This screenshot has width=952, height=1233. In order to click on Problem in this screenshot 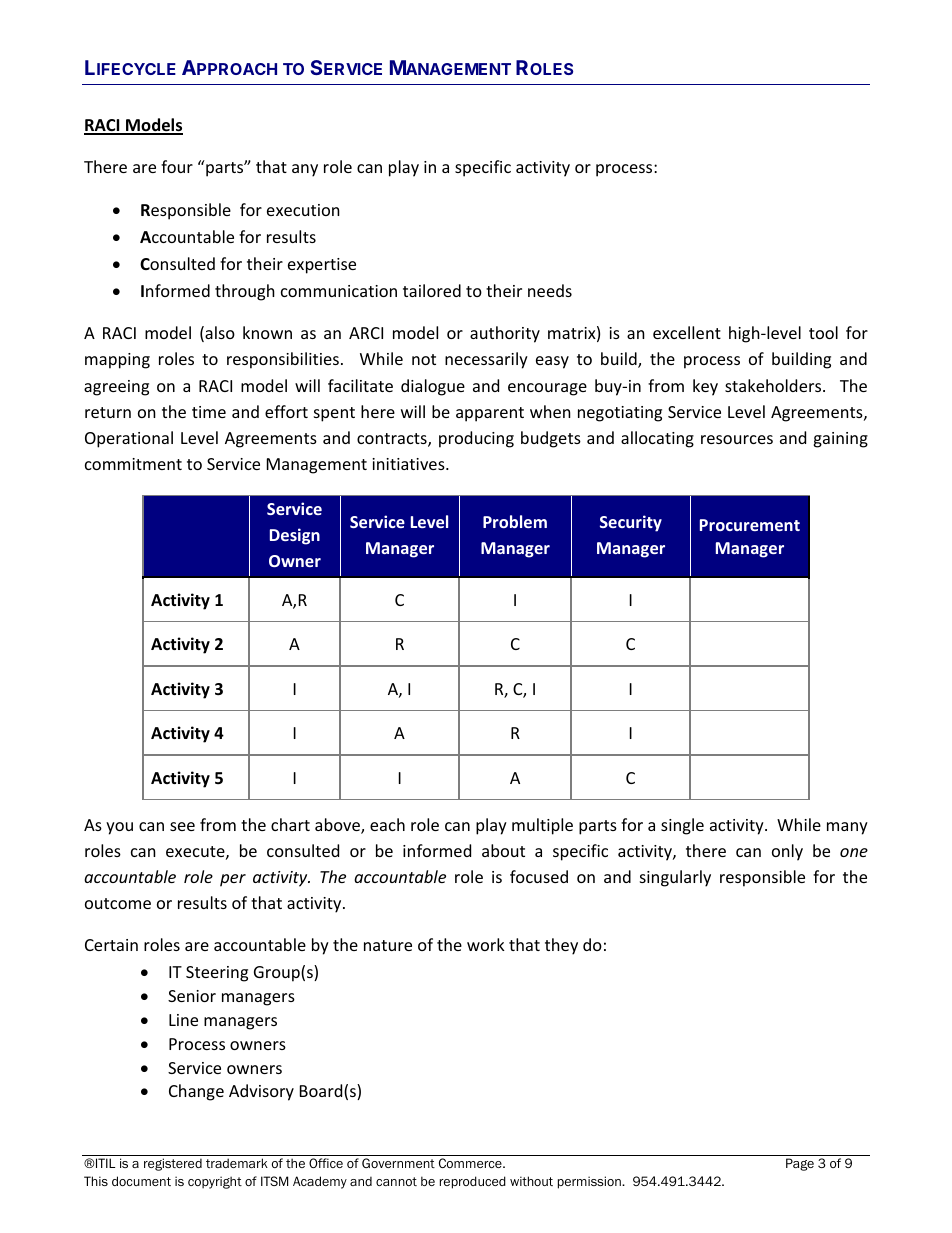, I will do `click(515, 521)`.
